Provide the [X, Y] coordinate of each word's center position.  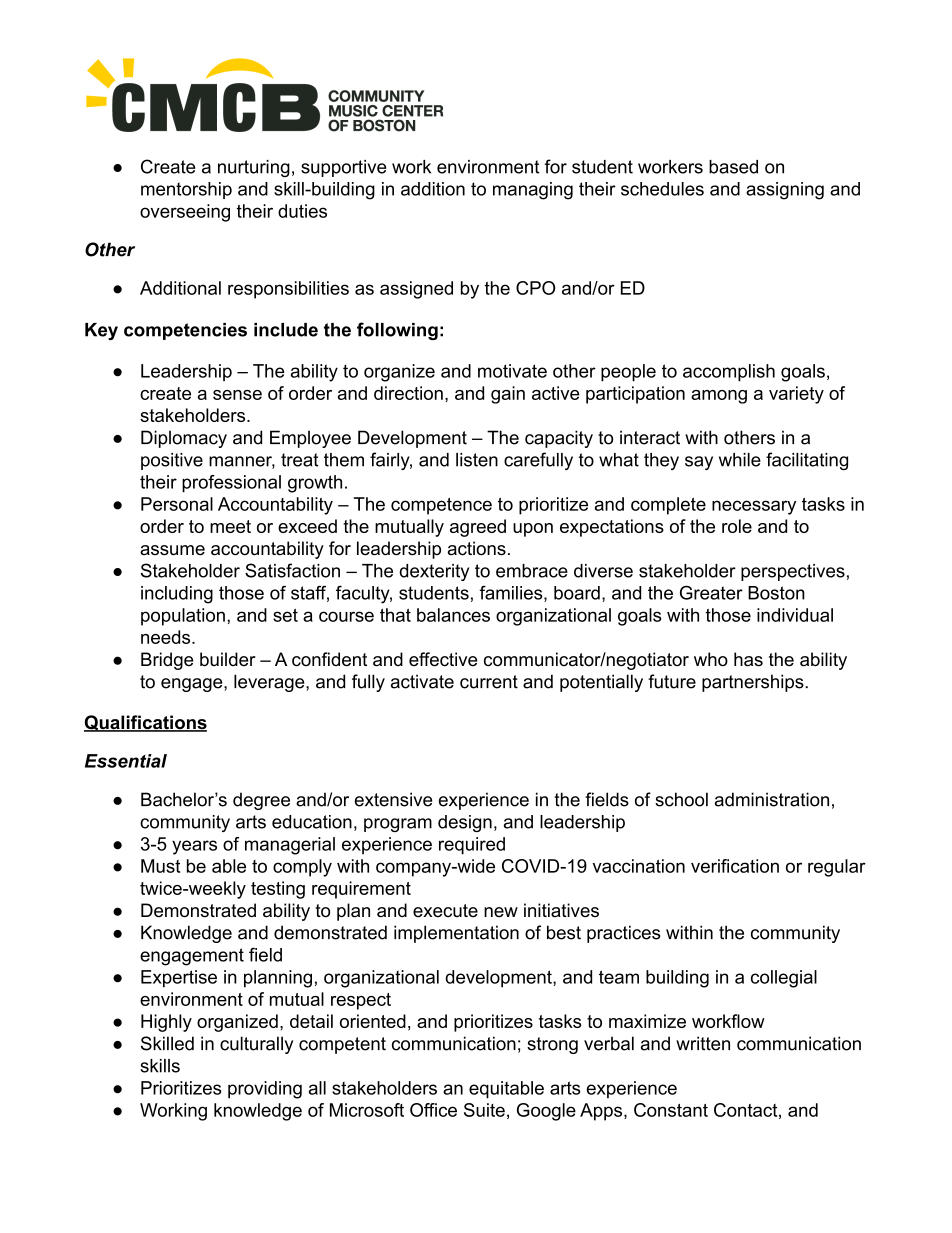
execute [445, 911]
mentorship [186, 190]
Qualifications [145, 723]
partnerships [753, 683]
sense [237, 395]
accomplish [729, 373]
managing [533, 191]
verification [735, 866]
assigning [785, 191]
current [489, 682]
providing [265, 1090]
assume [172, 550]
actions [477, 548]
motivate [512, 371]
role [737, 526]
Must [160, 866]
